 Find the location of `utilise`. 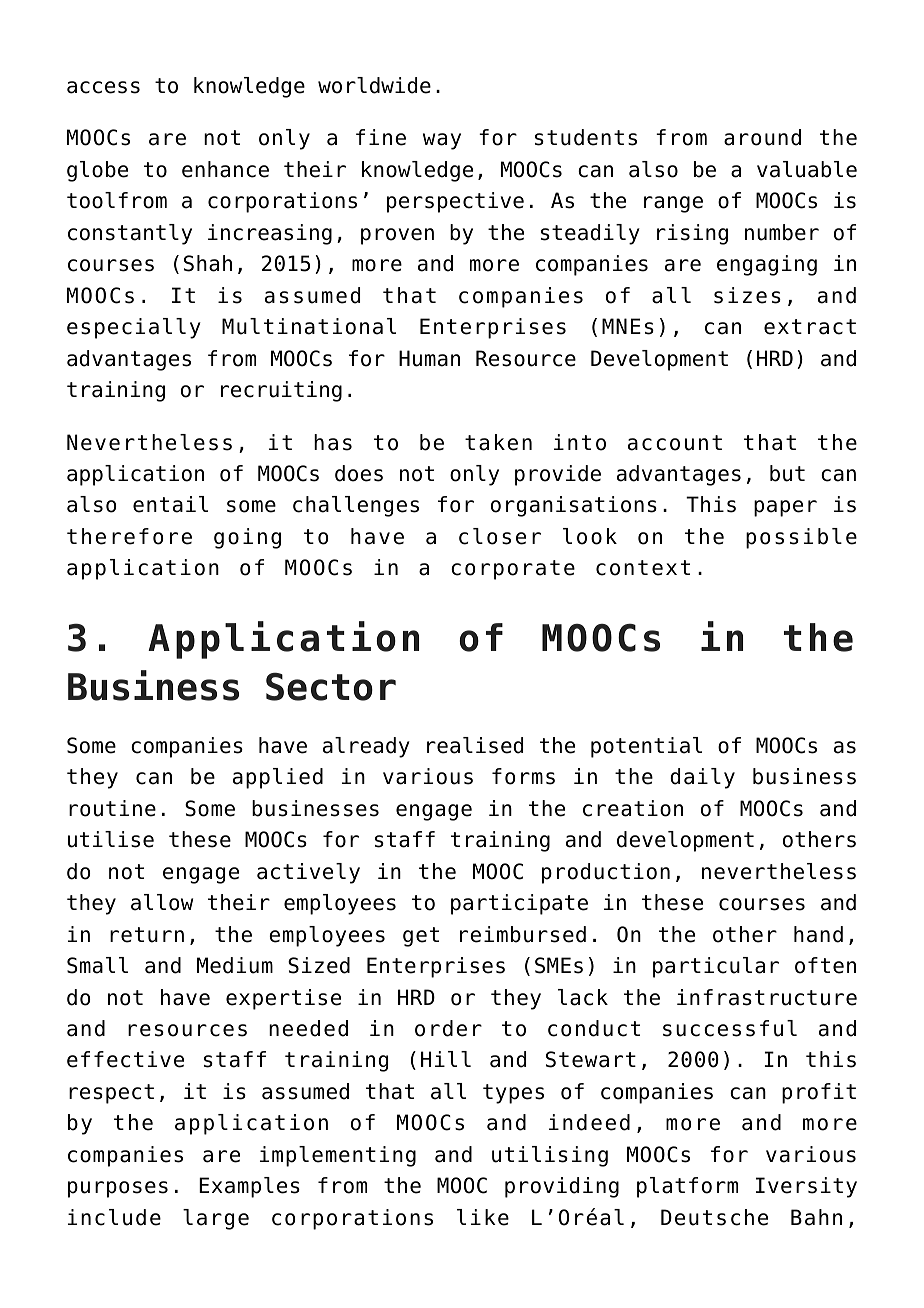

utilise is located at coordinates (111, 839).
